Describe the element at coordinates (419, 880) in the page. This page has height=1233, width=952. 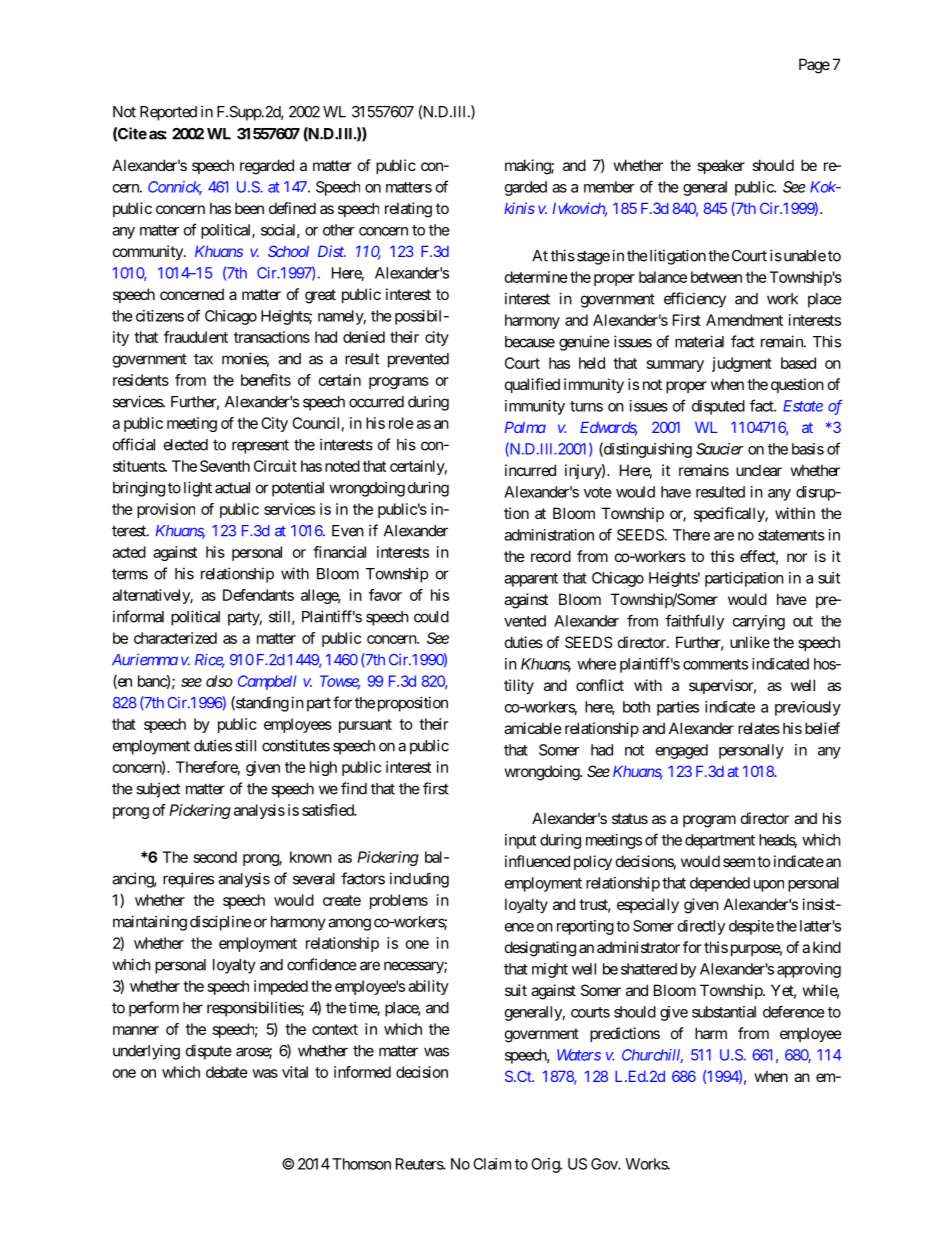
I see `including` at that location.
